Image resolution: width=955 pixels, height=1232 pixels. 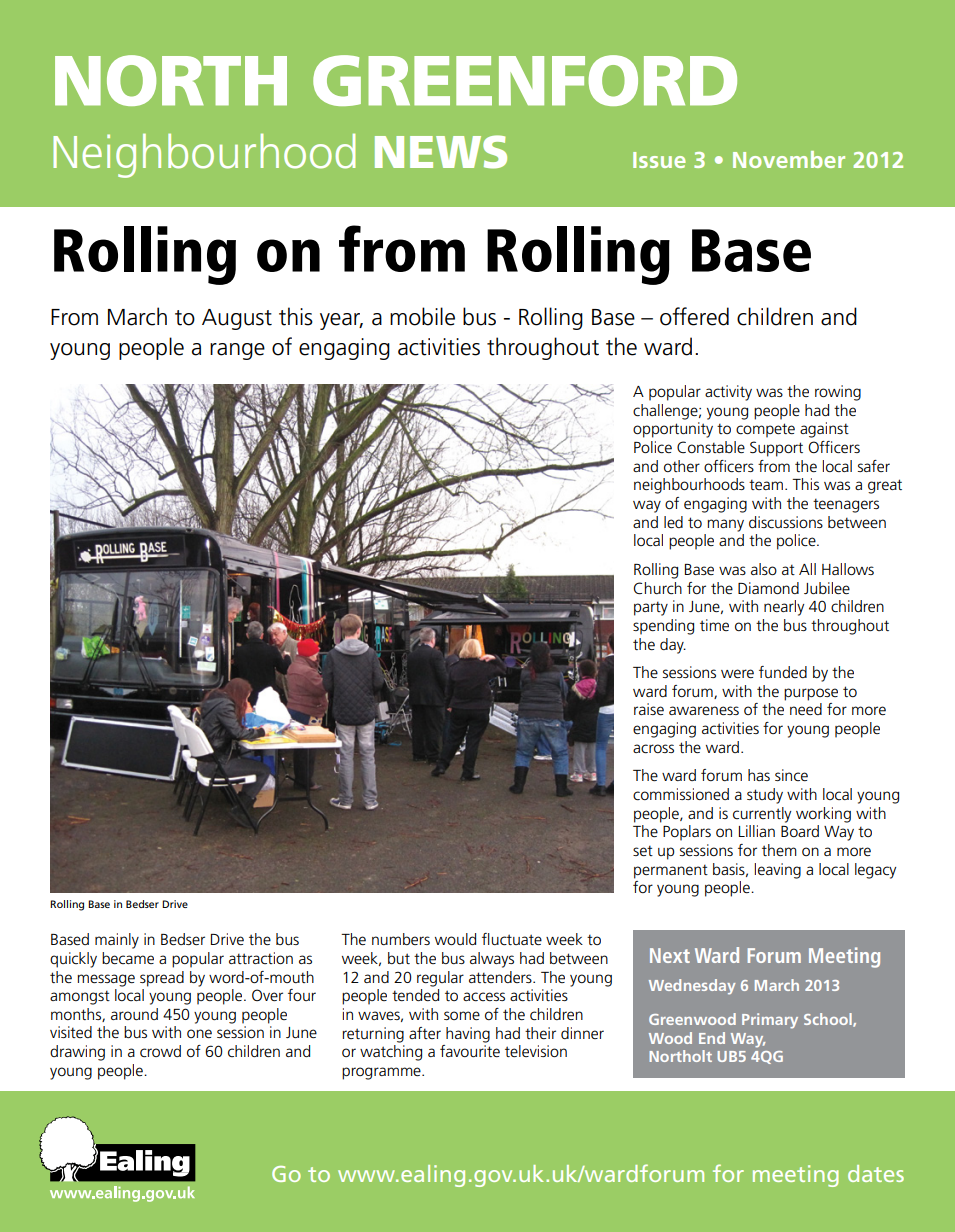 What do you see at coordinates (765, 430) in the image?
I see `compete` at bounding box center [765, 430].
